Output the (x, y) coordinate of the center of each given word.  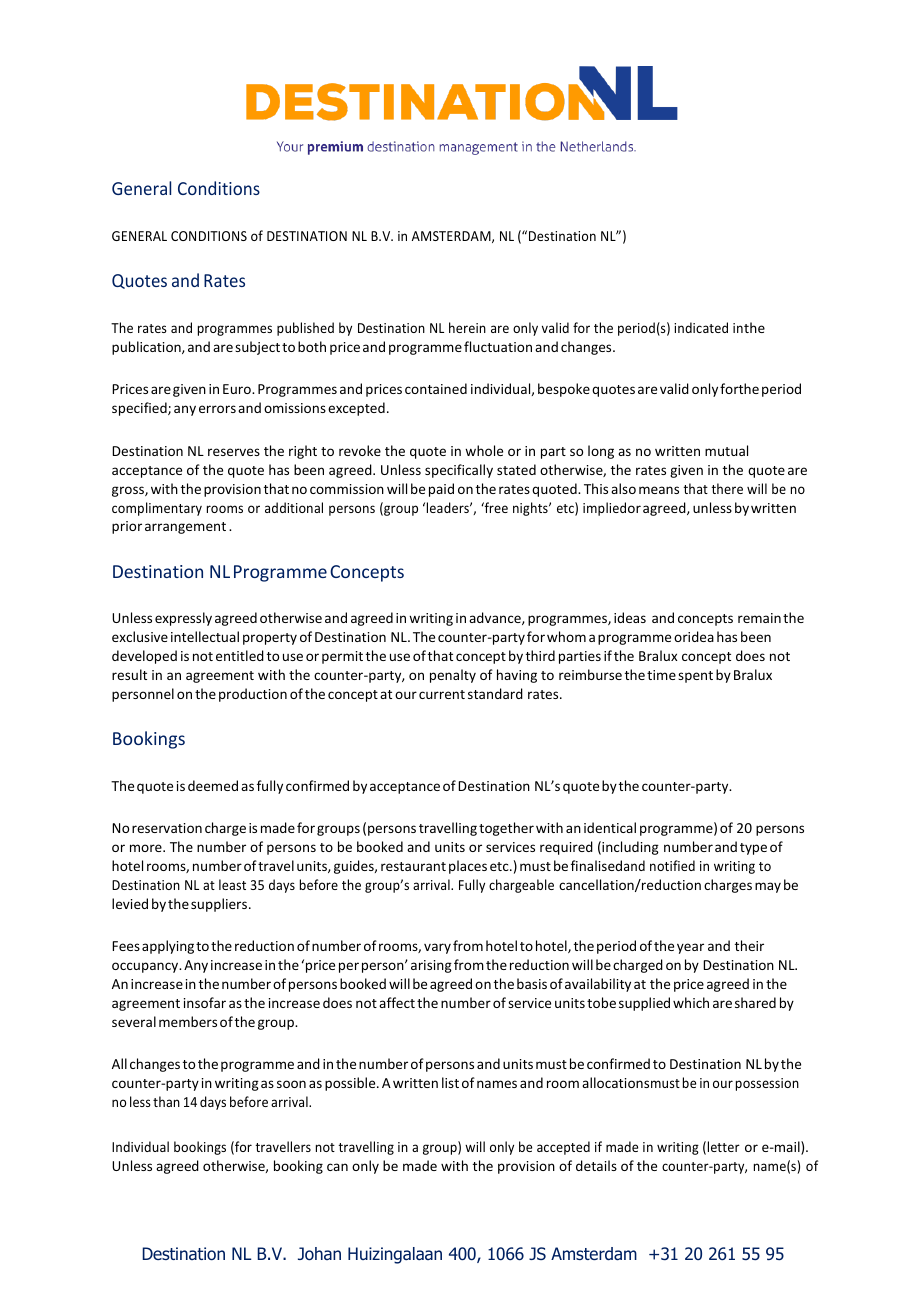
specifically (459, 471)
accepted (563, 1148)
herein (467, 327)
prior (127, 527)
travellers (283, 1146)
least (232, 884)
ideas (630, 617)
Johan (319, 1254)
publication (147, 348)
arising (431, 966)
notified (672, 865)
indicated (701, 327)
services (510, 847)
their (749, 945)
